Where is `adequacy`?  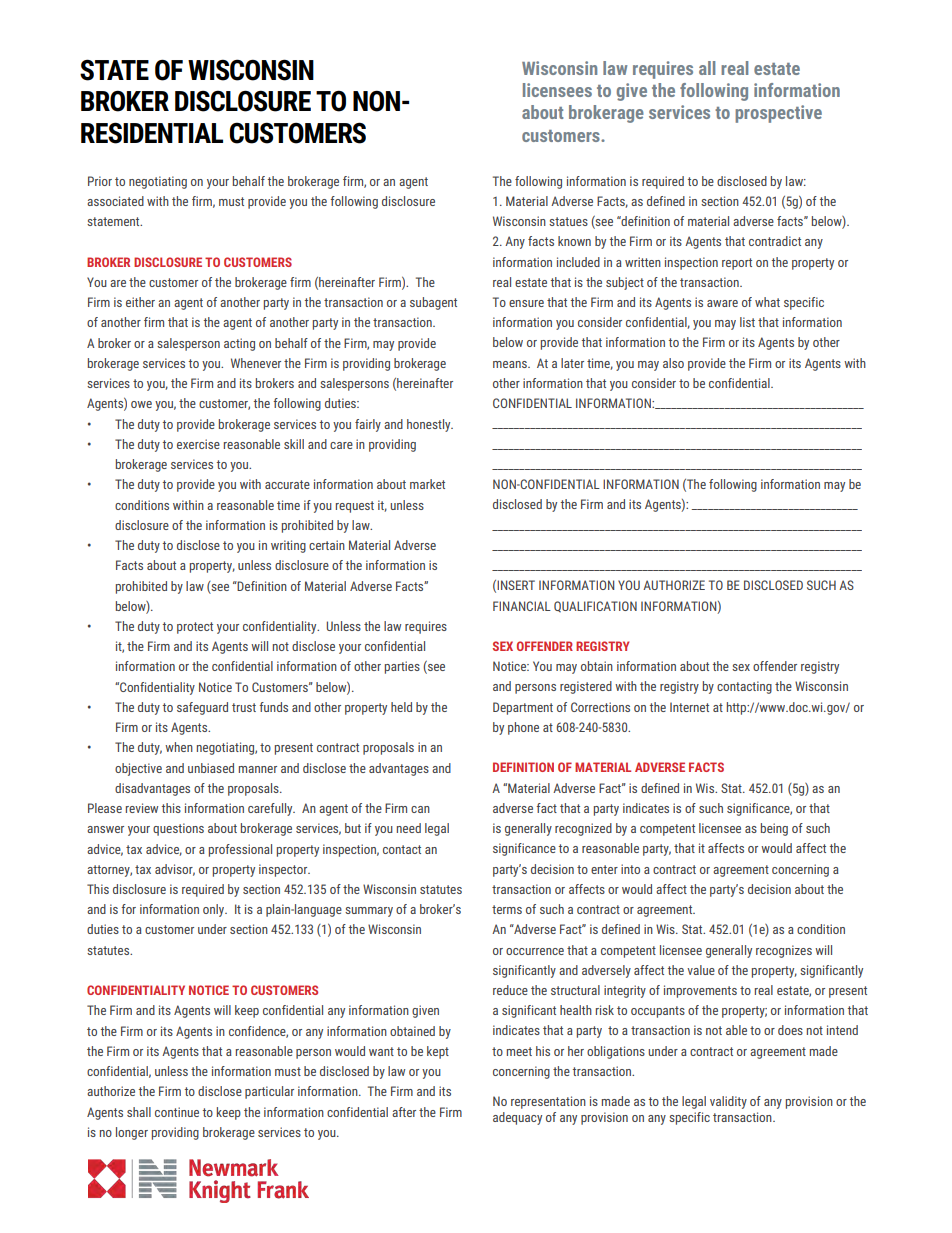 adequacy is located at coordinates (517, 1118).
